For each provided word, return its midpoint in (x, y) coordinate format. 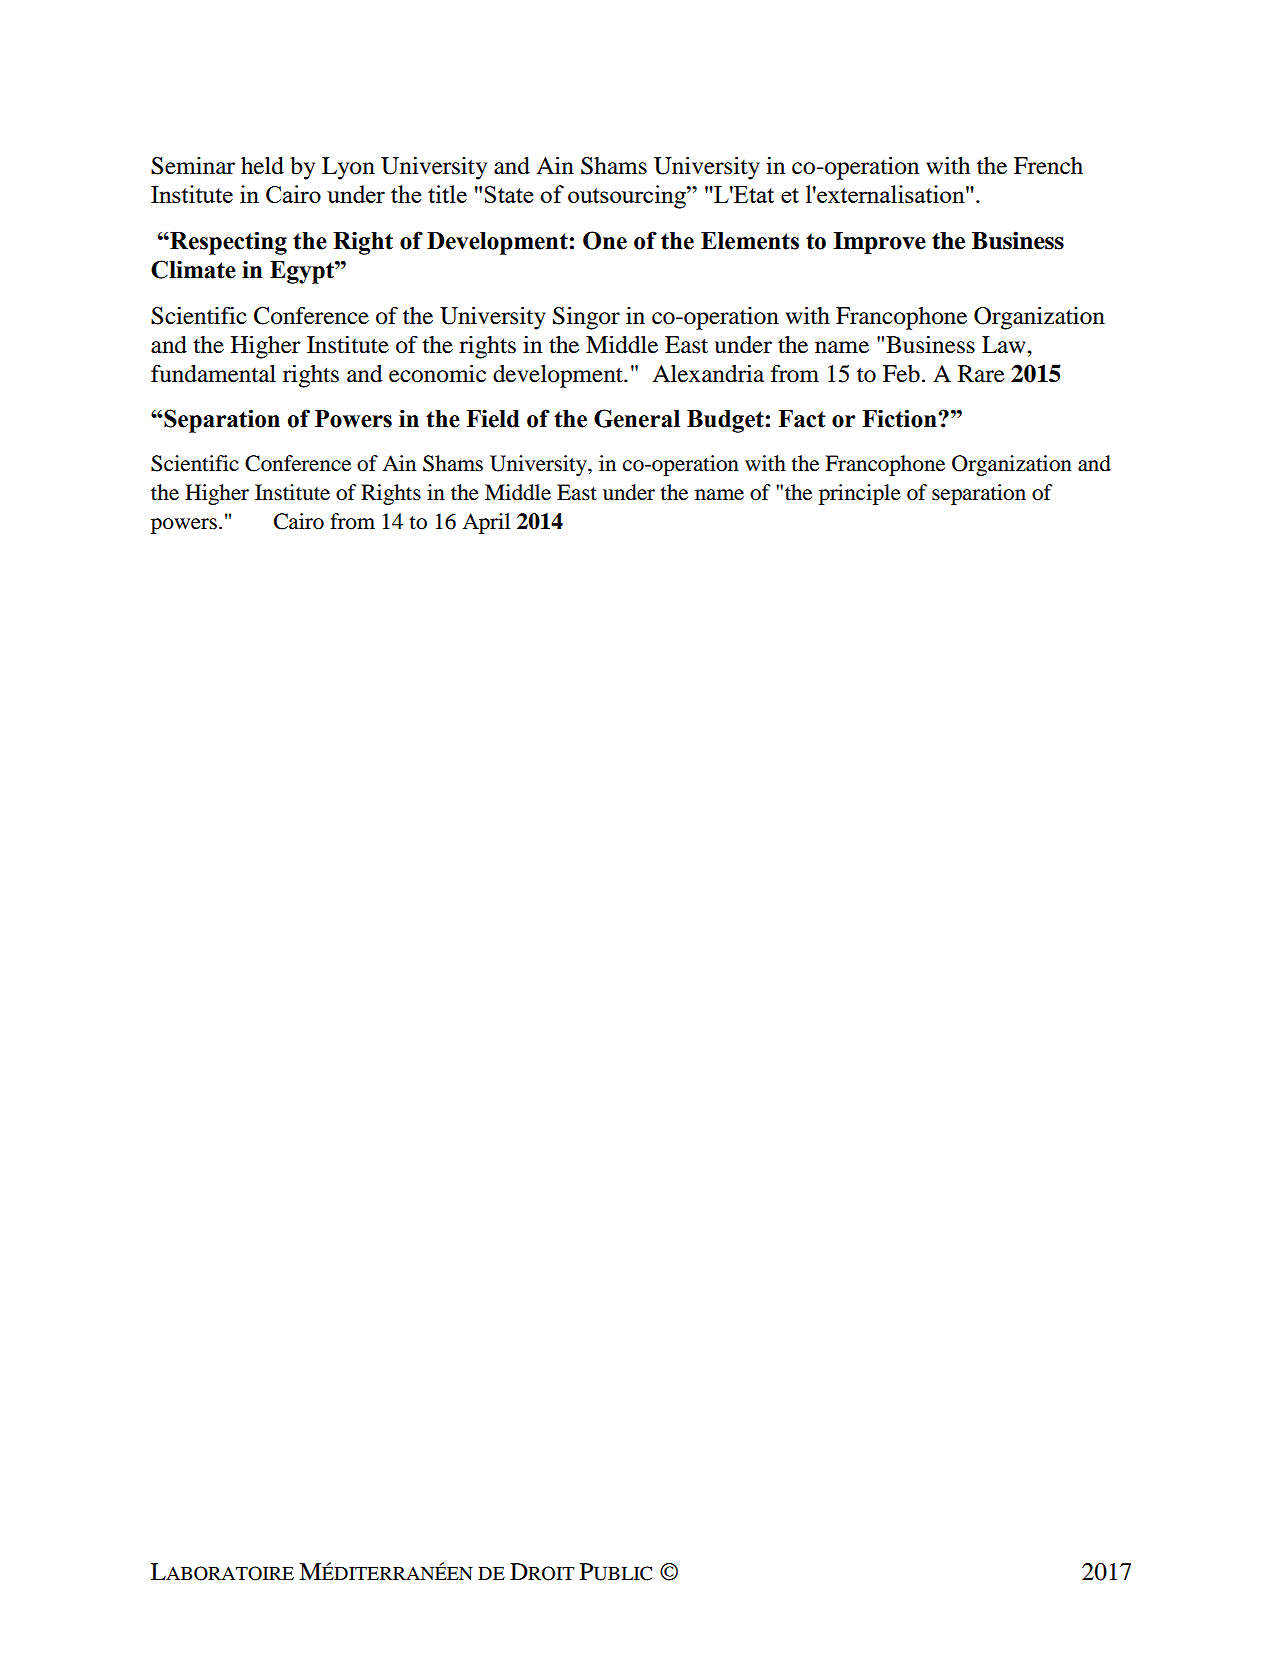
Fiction (900, 418)
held (262, 166)
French (1048, 166)
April (486, 523)
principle (860, 494)
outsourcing (628, 197)
